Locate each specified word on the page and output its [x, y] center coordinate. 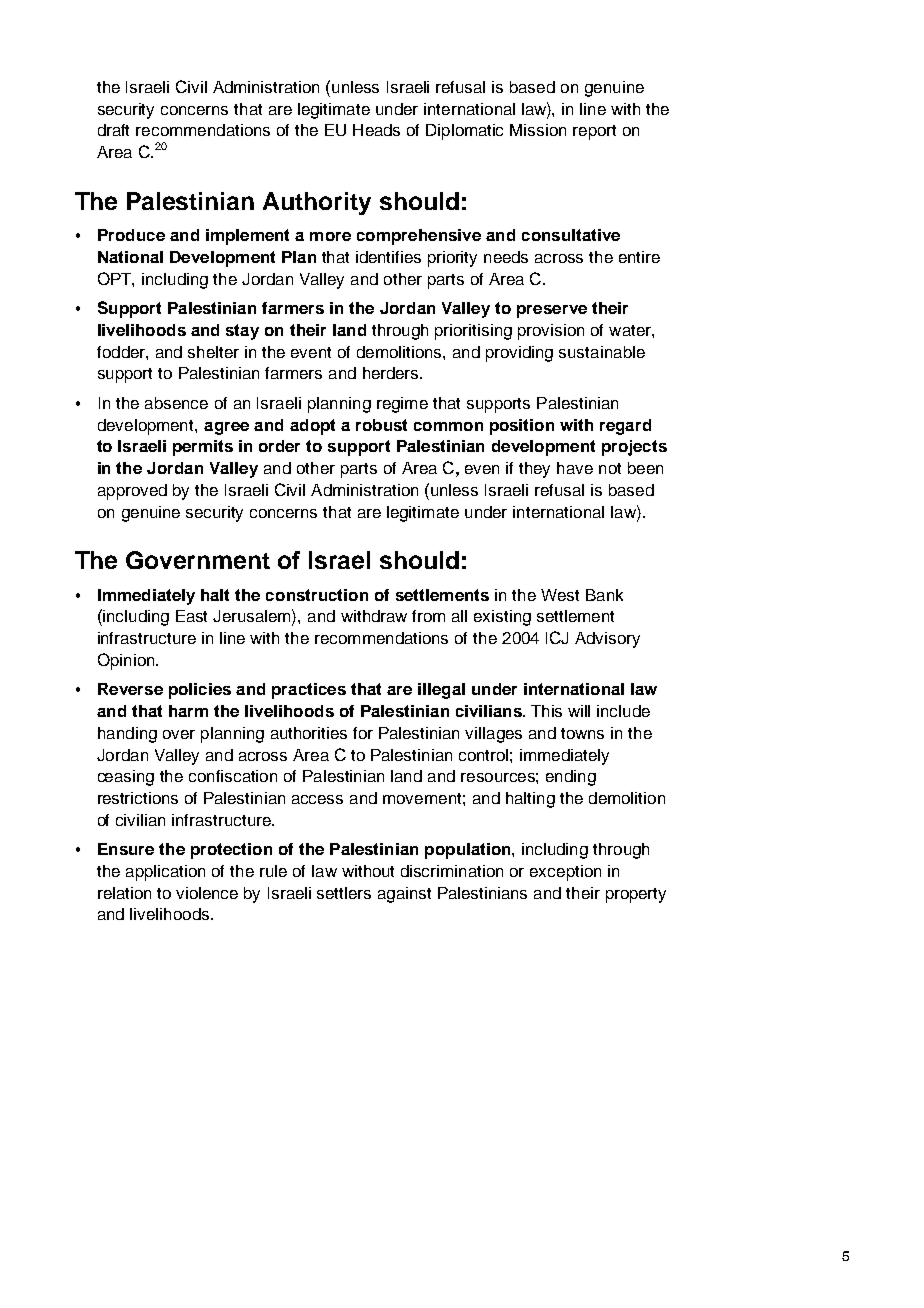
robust [381, 425]
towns [582, 733]
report [594, 132]
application [165, 873]
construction [317, 595]
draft [113, 130]
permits [203, 448]
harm [188, 711]
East [191, 616]
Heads [376, 130]
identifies [388, 257]
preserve [552, 311]
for [363, 733]
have [575, 468]
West [560, 595]
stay [242, 332]
